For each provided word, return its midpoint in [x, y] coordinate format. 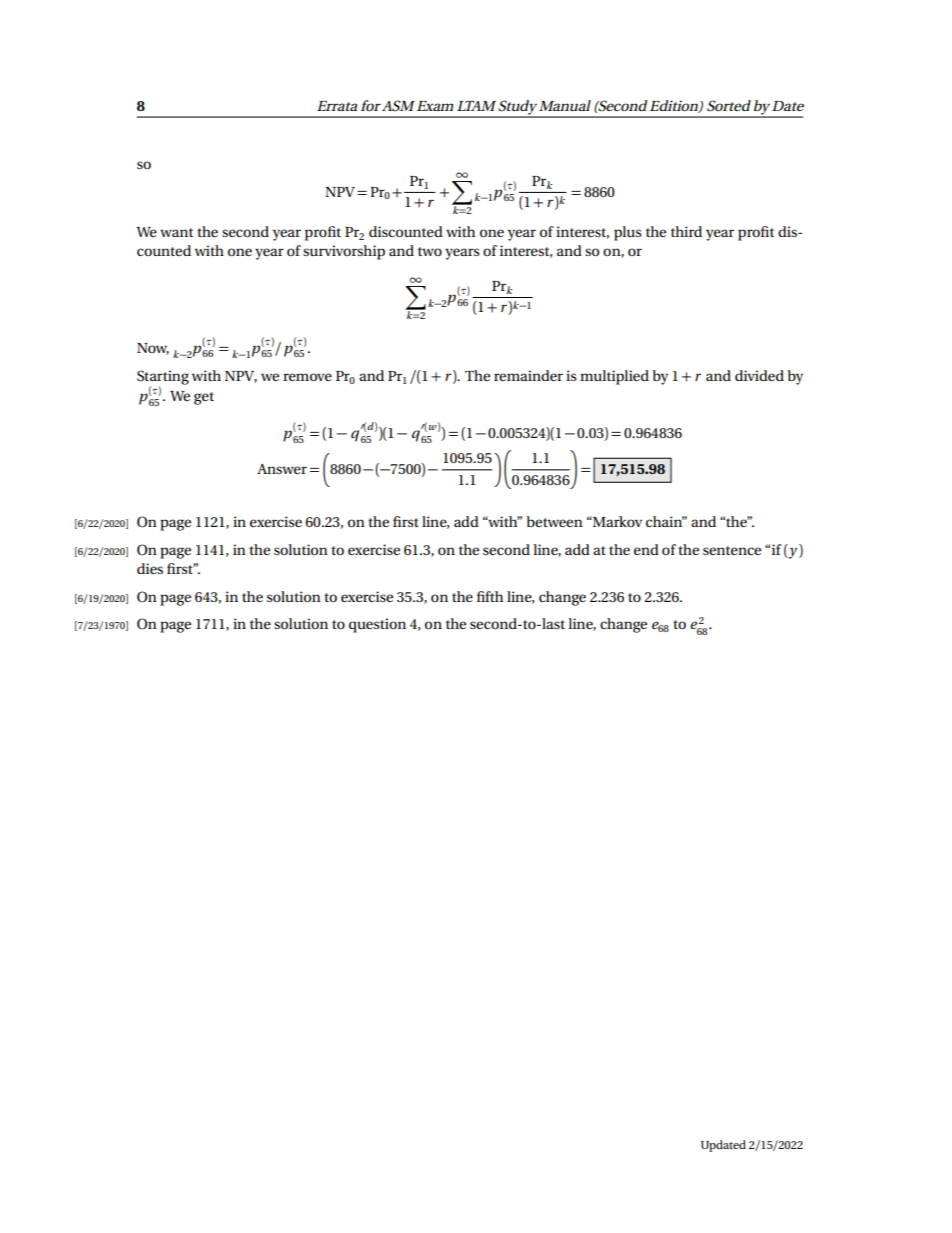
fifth [490, 596]
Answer [282, 469]
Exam [435, 106]
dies [150, 568]
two [430, 251]
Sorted [729, 106]
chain [665, 521]
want [176, 232]
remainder [528, 375]
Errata [337, 106]
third [686, 231]
